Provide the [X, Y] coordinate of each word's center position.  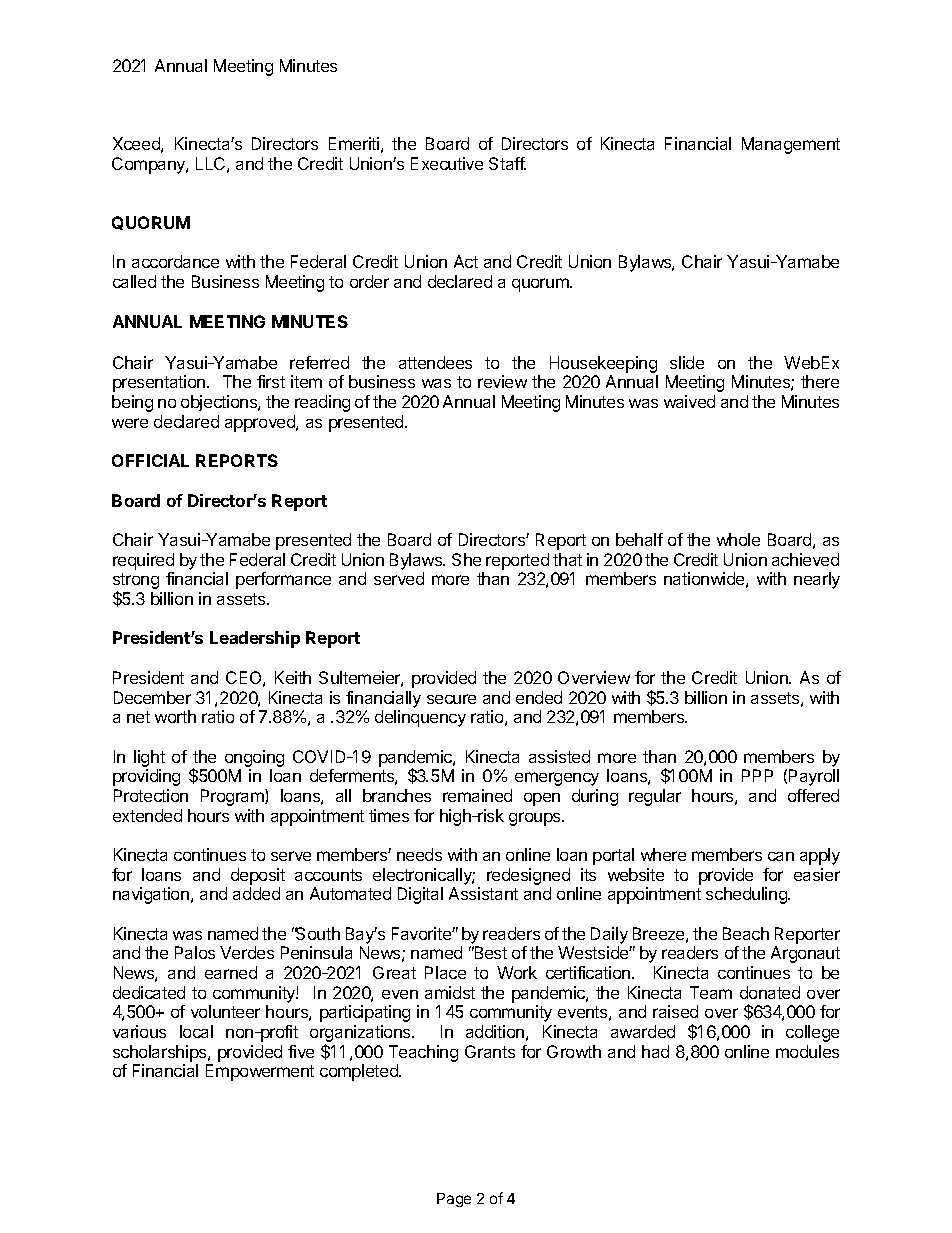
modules [807, 1051]
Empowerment [260, 1072]
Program [233, 797]
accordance [175, 261]
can [781, 856]
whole [738, 539]
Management [791, 145]
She [466, 559]
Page [454, 1200]
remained [477, 795]
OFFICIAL [150, 460]
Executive [447, 163]
